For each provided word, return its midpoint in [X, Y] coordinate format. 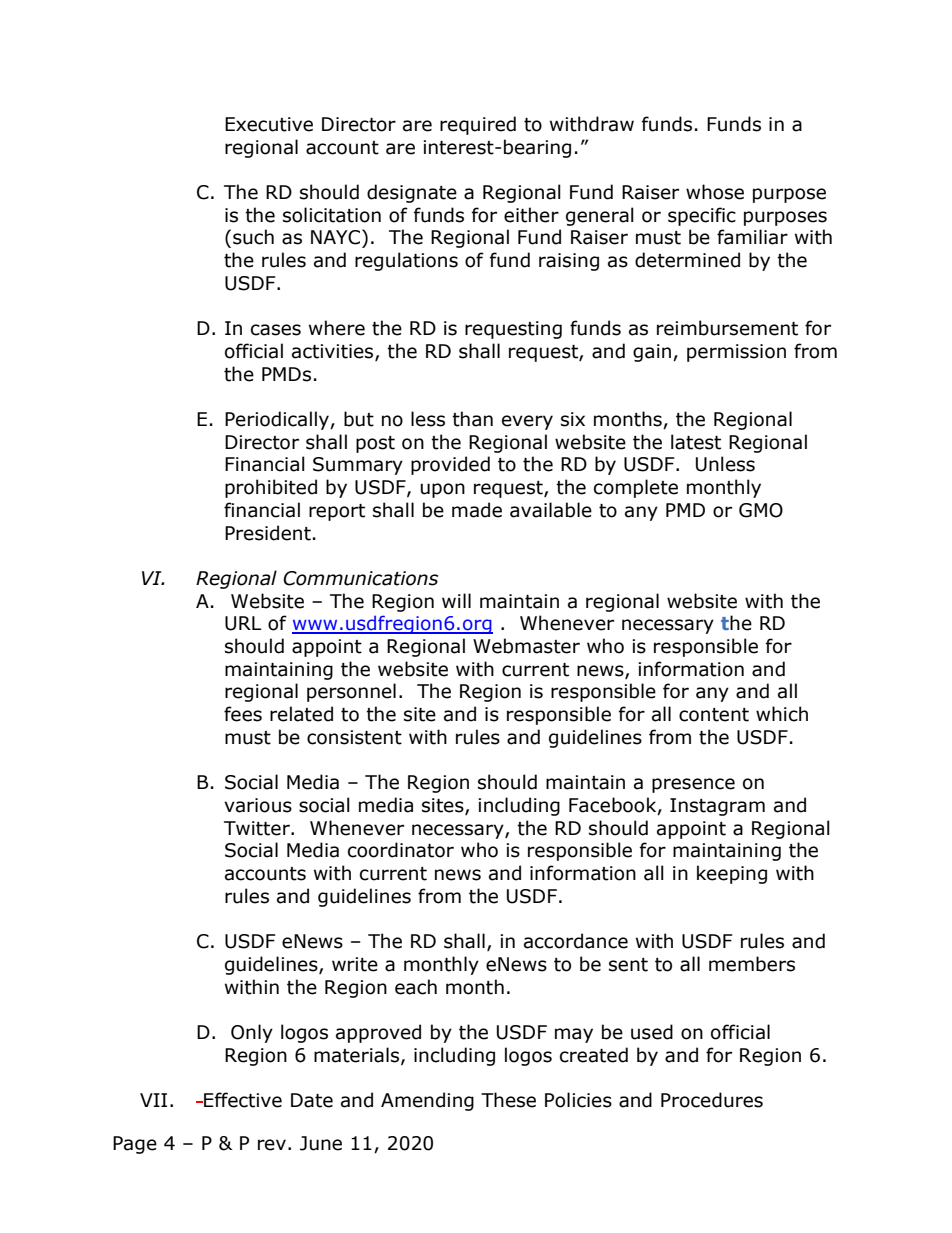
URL [243, 623]
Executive [269, 124]
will [456, 600]
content [714, 715]
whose [715, 192]
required [478, 125]
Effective [242, 1100]
